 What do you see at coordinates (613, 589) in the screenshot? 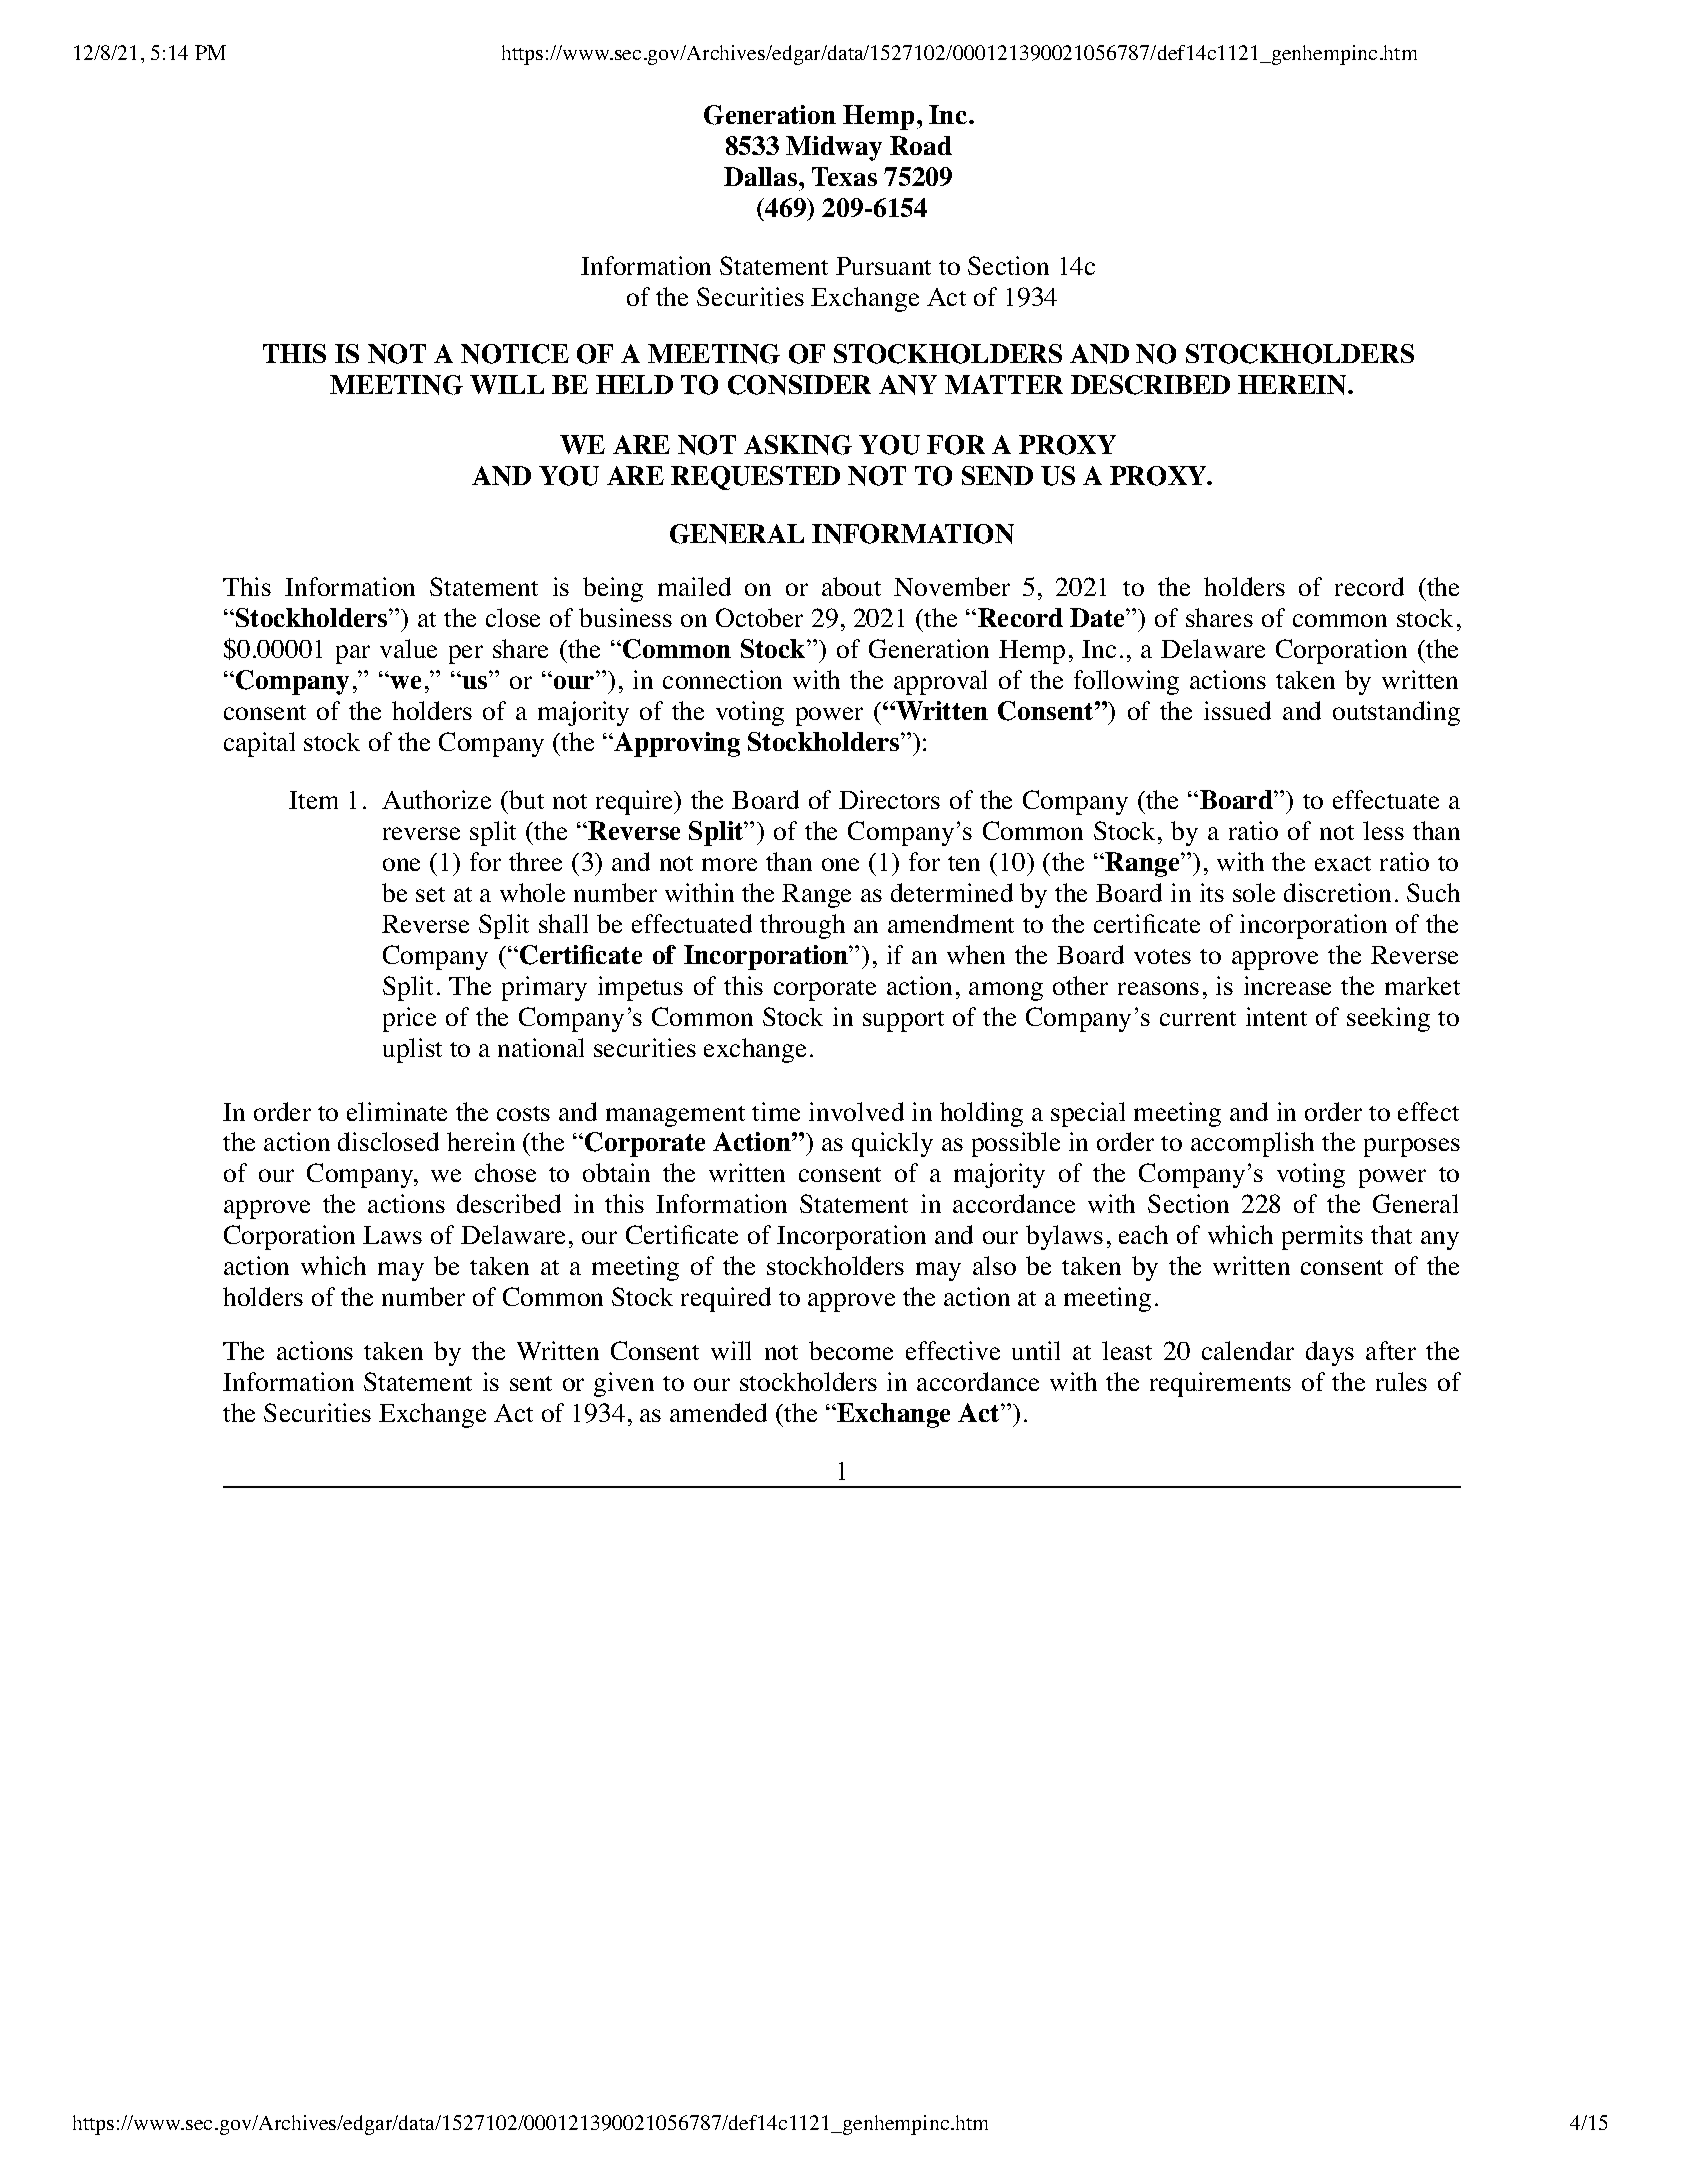
I see `being` at bounding box center [613, 589].
